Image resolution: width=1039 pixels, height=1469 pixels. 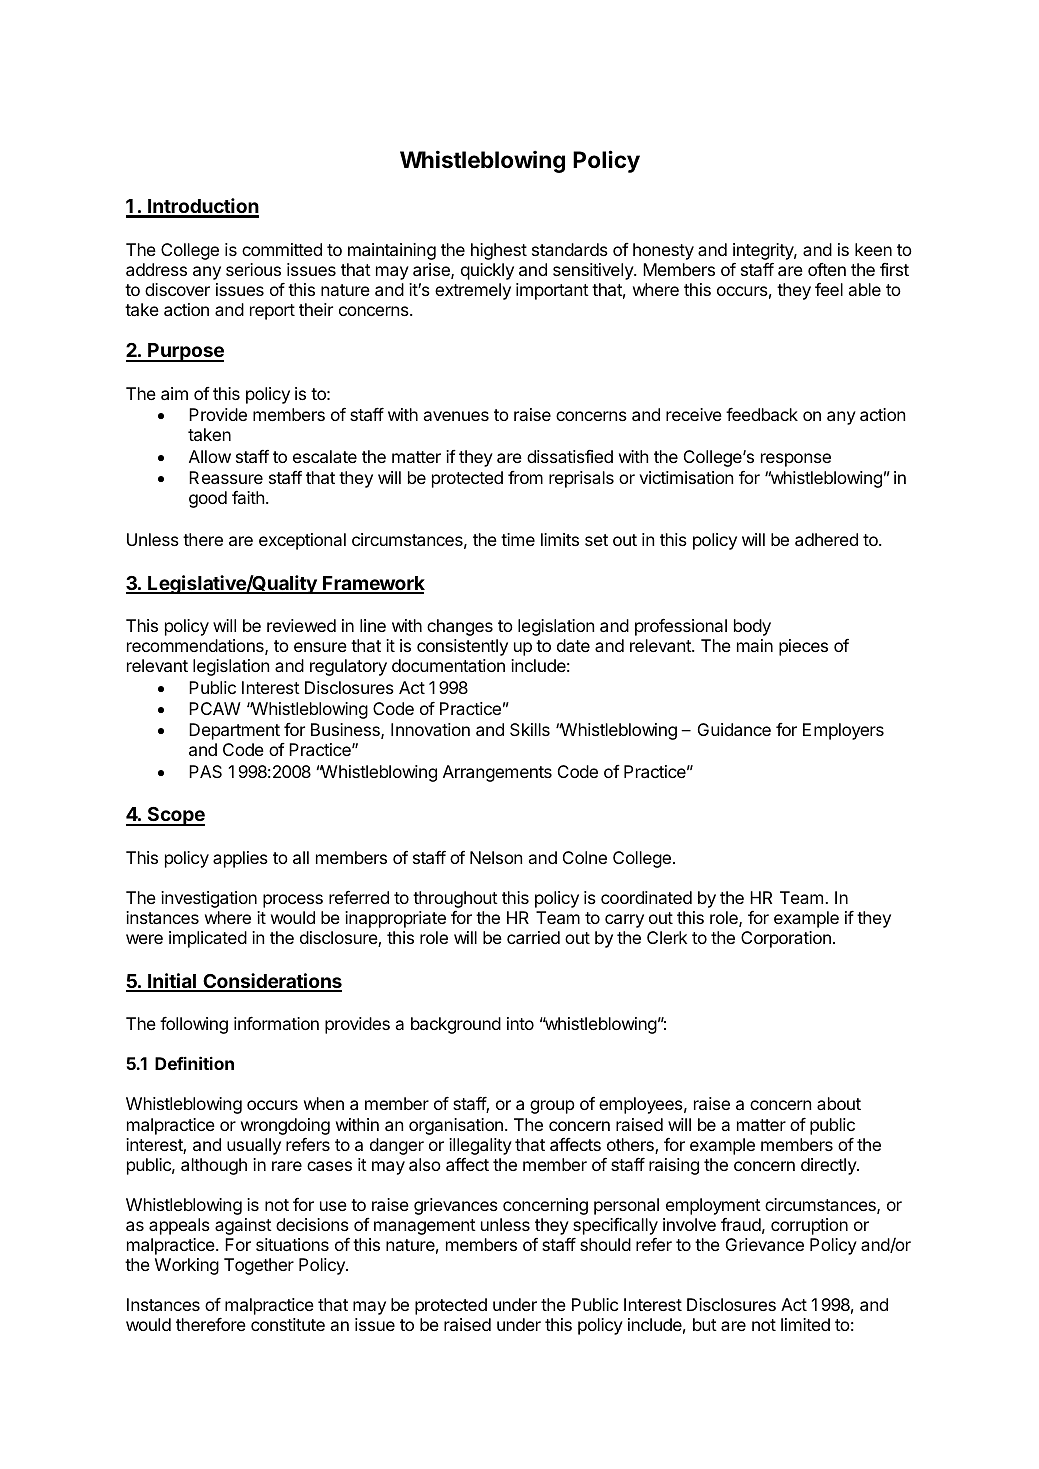 I want to click on from, so click(x=525, y=477).
